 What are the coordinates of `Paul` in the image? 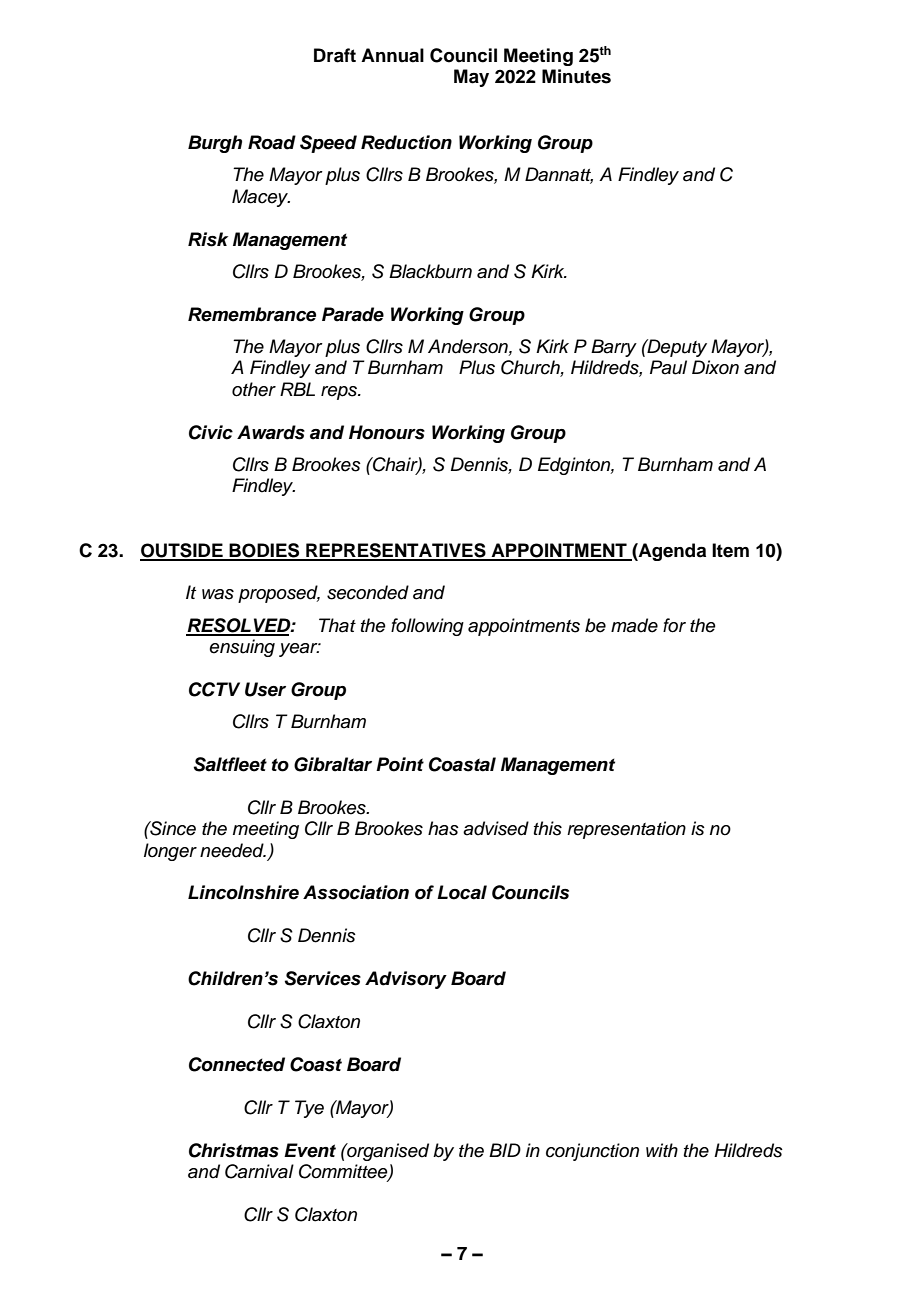 It's located at (668, 367).
